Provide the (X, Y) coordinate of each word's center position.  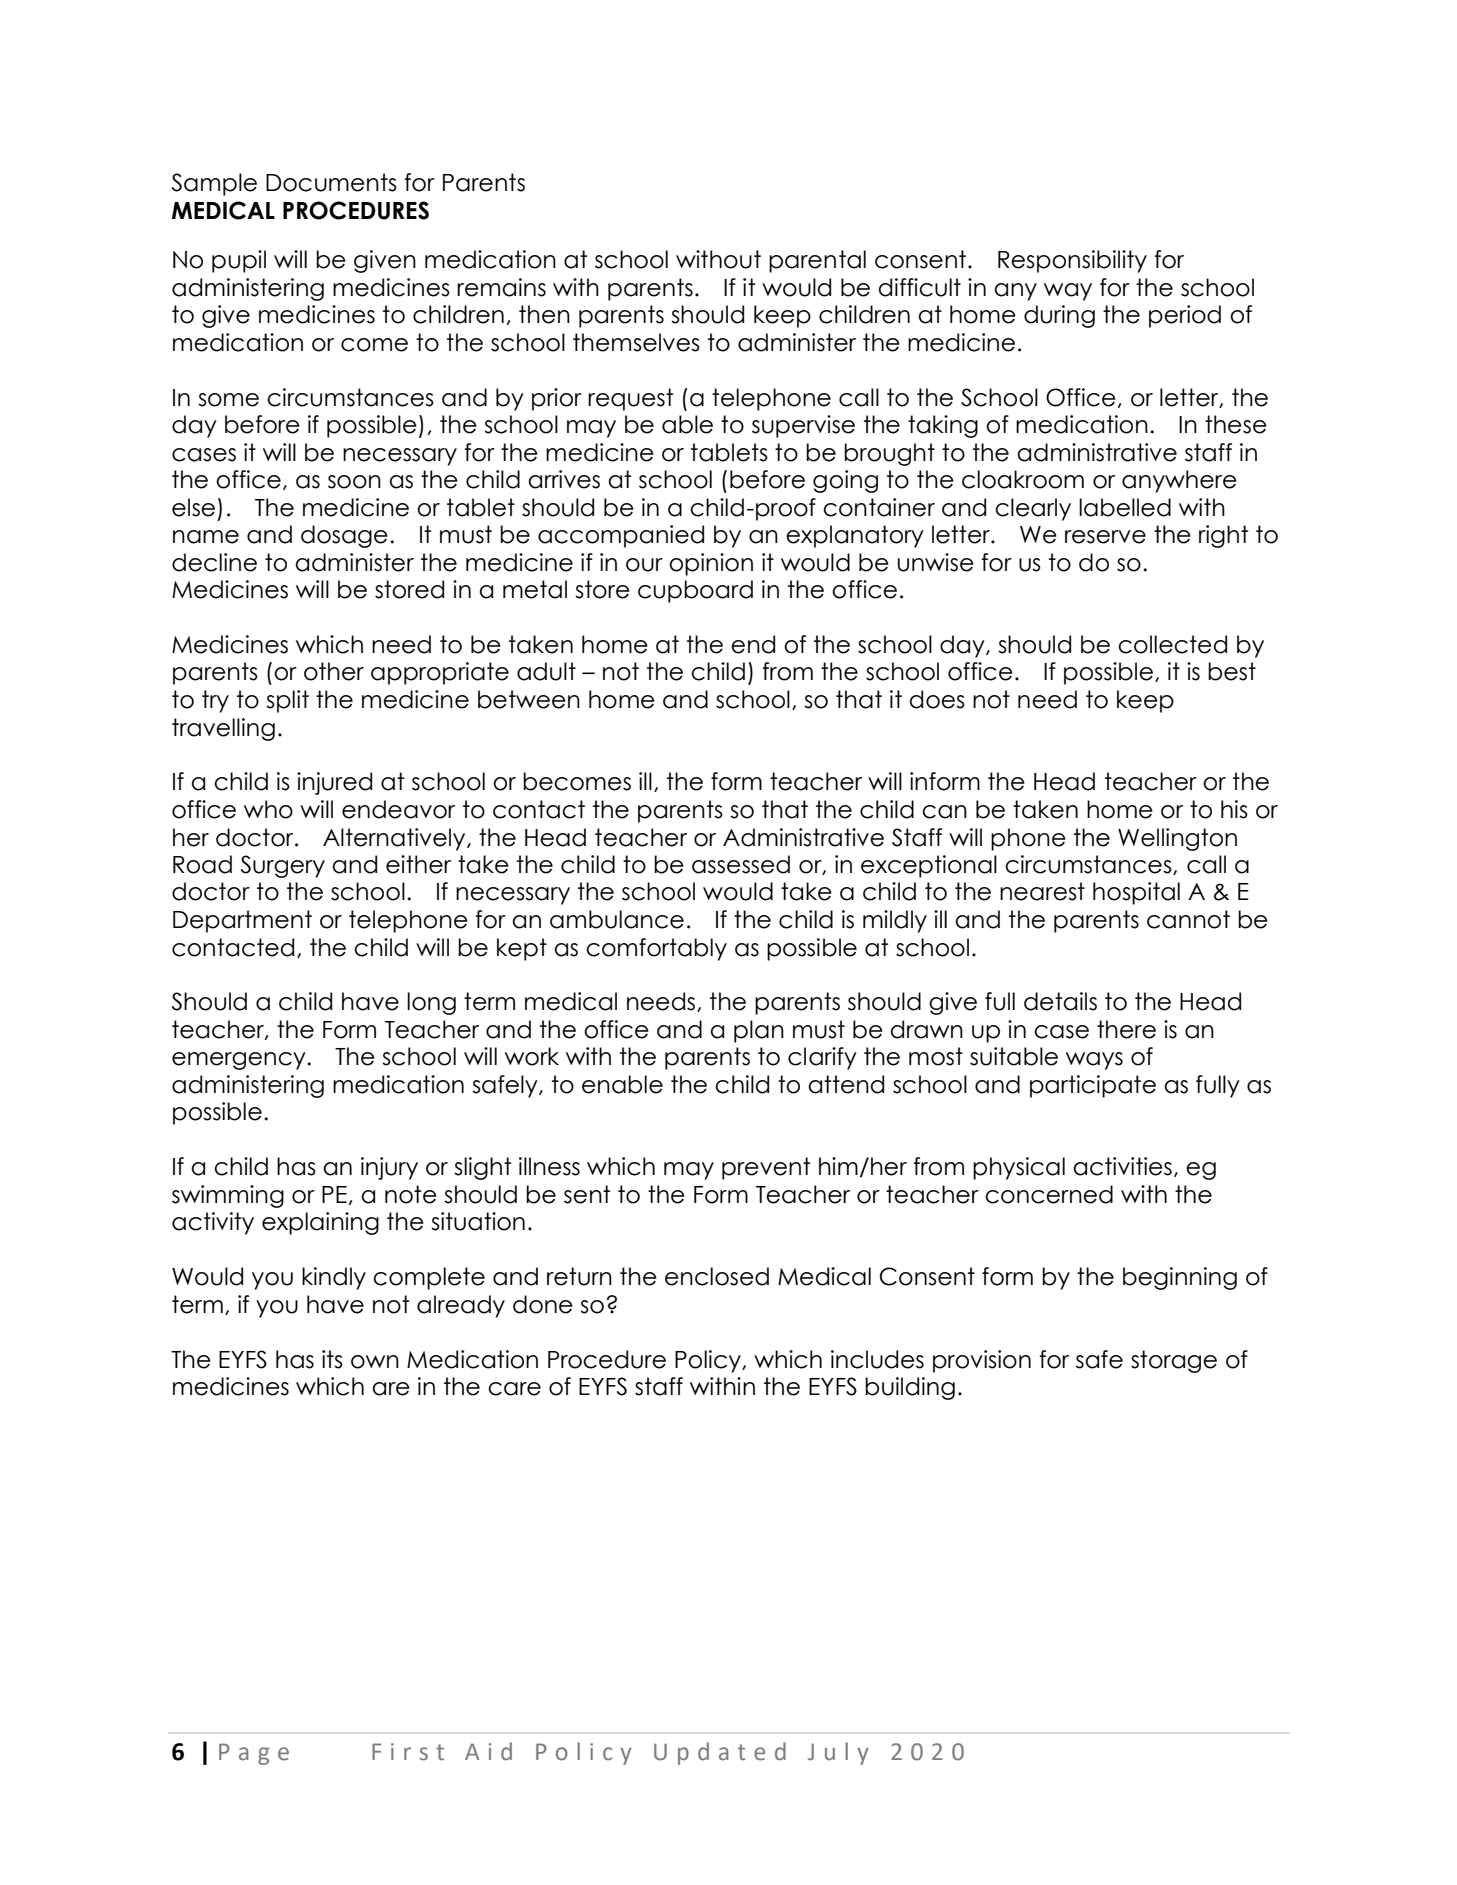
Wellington (1177, 839)
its (332, 1359)
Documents (331, 182)
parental (817, 261)
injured (334, 783)
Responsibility (1072, 261)
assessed (741, 864)
